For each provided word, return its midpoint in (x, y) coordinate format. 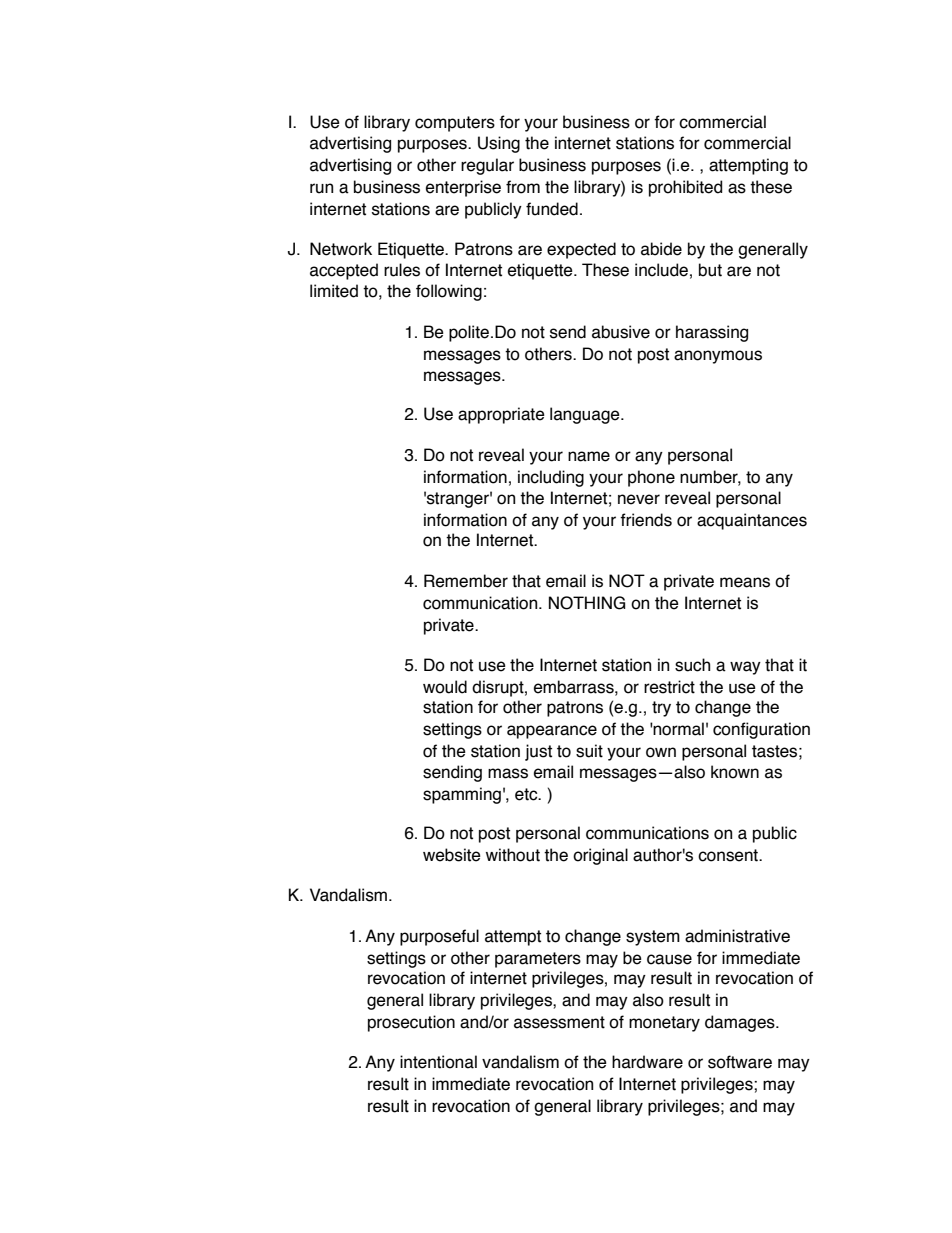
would (445, 687)
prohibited (685, 188)
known (735, 772)
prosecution (411, 1023)
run (321, 188)
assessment (559, 1022)
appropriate (501, 415)
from (523, 187)
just (538, 752)
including (551, 478)
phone (651, 478)
